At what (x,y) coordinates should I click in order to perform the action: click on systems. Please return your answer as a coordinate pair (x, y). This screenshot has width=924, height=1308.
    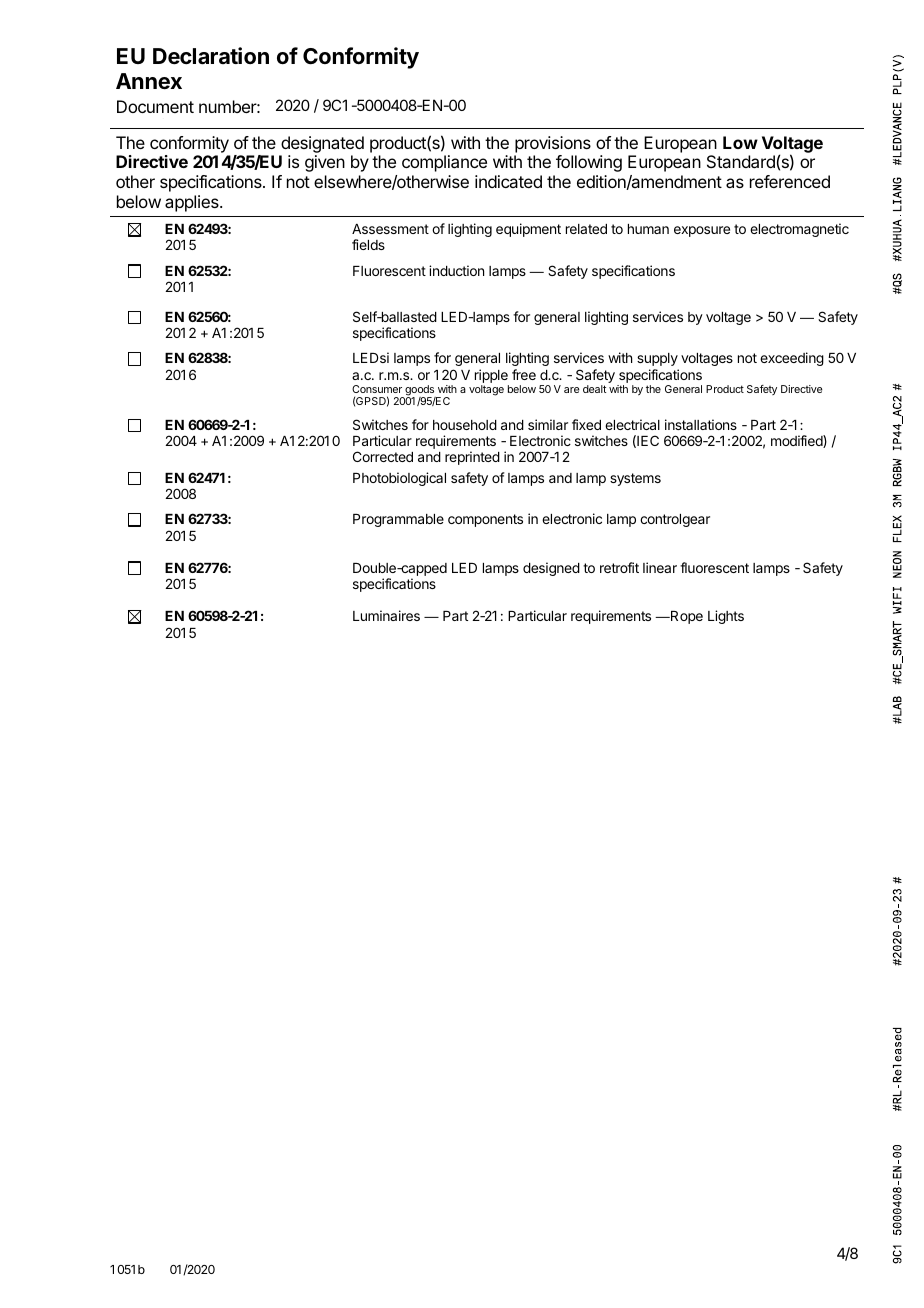
    Looking at the image, I should click on (635, 479).
